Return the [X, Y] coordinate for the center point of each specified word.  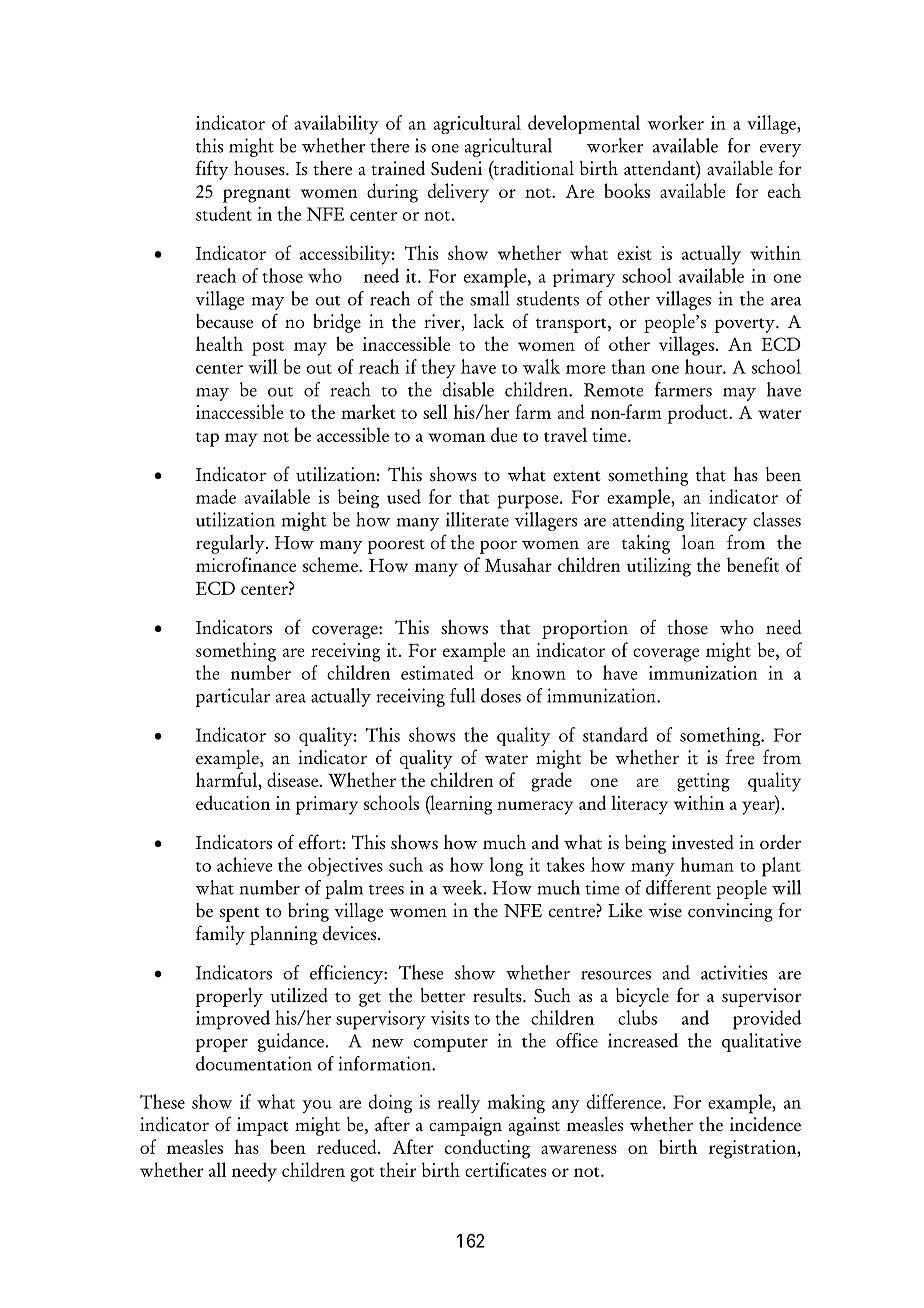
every [780, 150]
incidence [765, 1124]
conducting [487, 1149]
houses [260, 168]
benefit [753, 564]
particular [233, 697]
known [538, 672]
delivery [458, 193]
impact [262, 1126]
